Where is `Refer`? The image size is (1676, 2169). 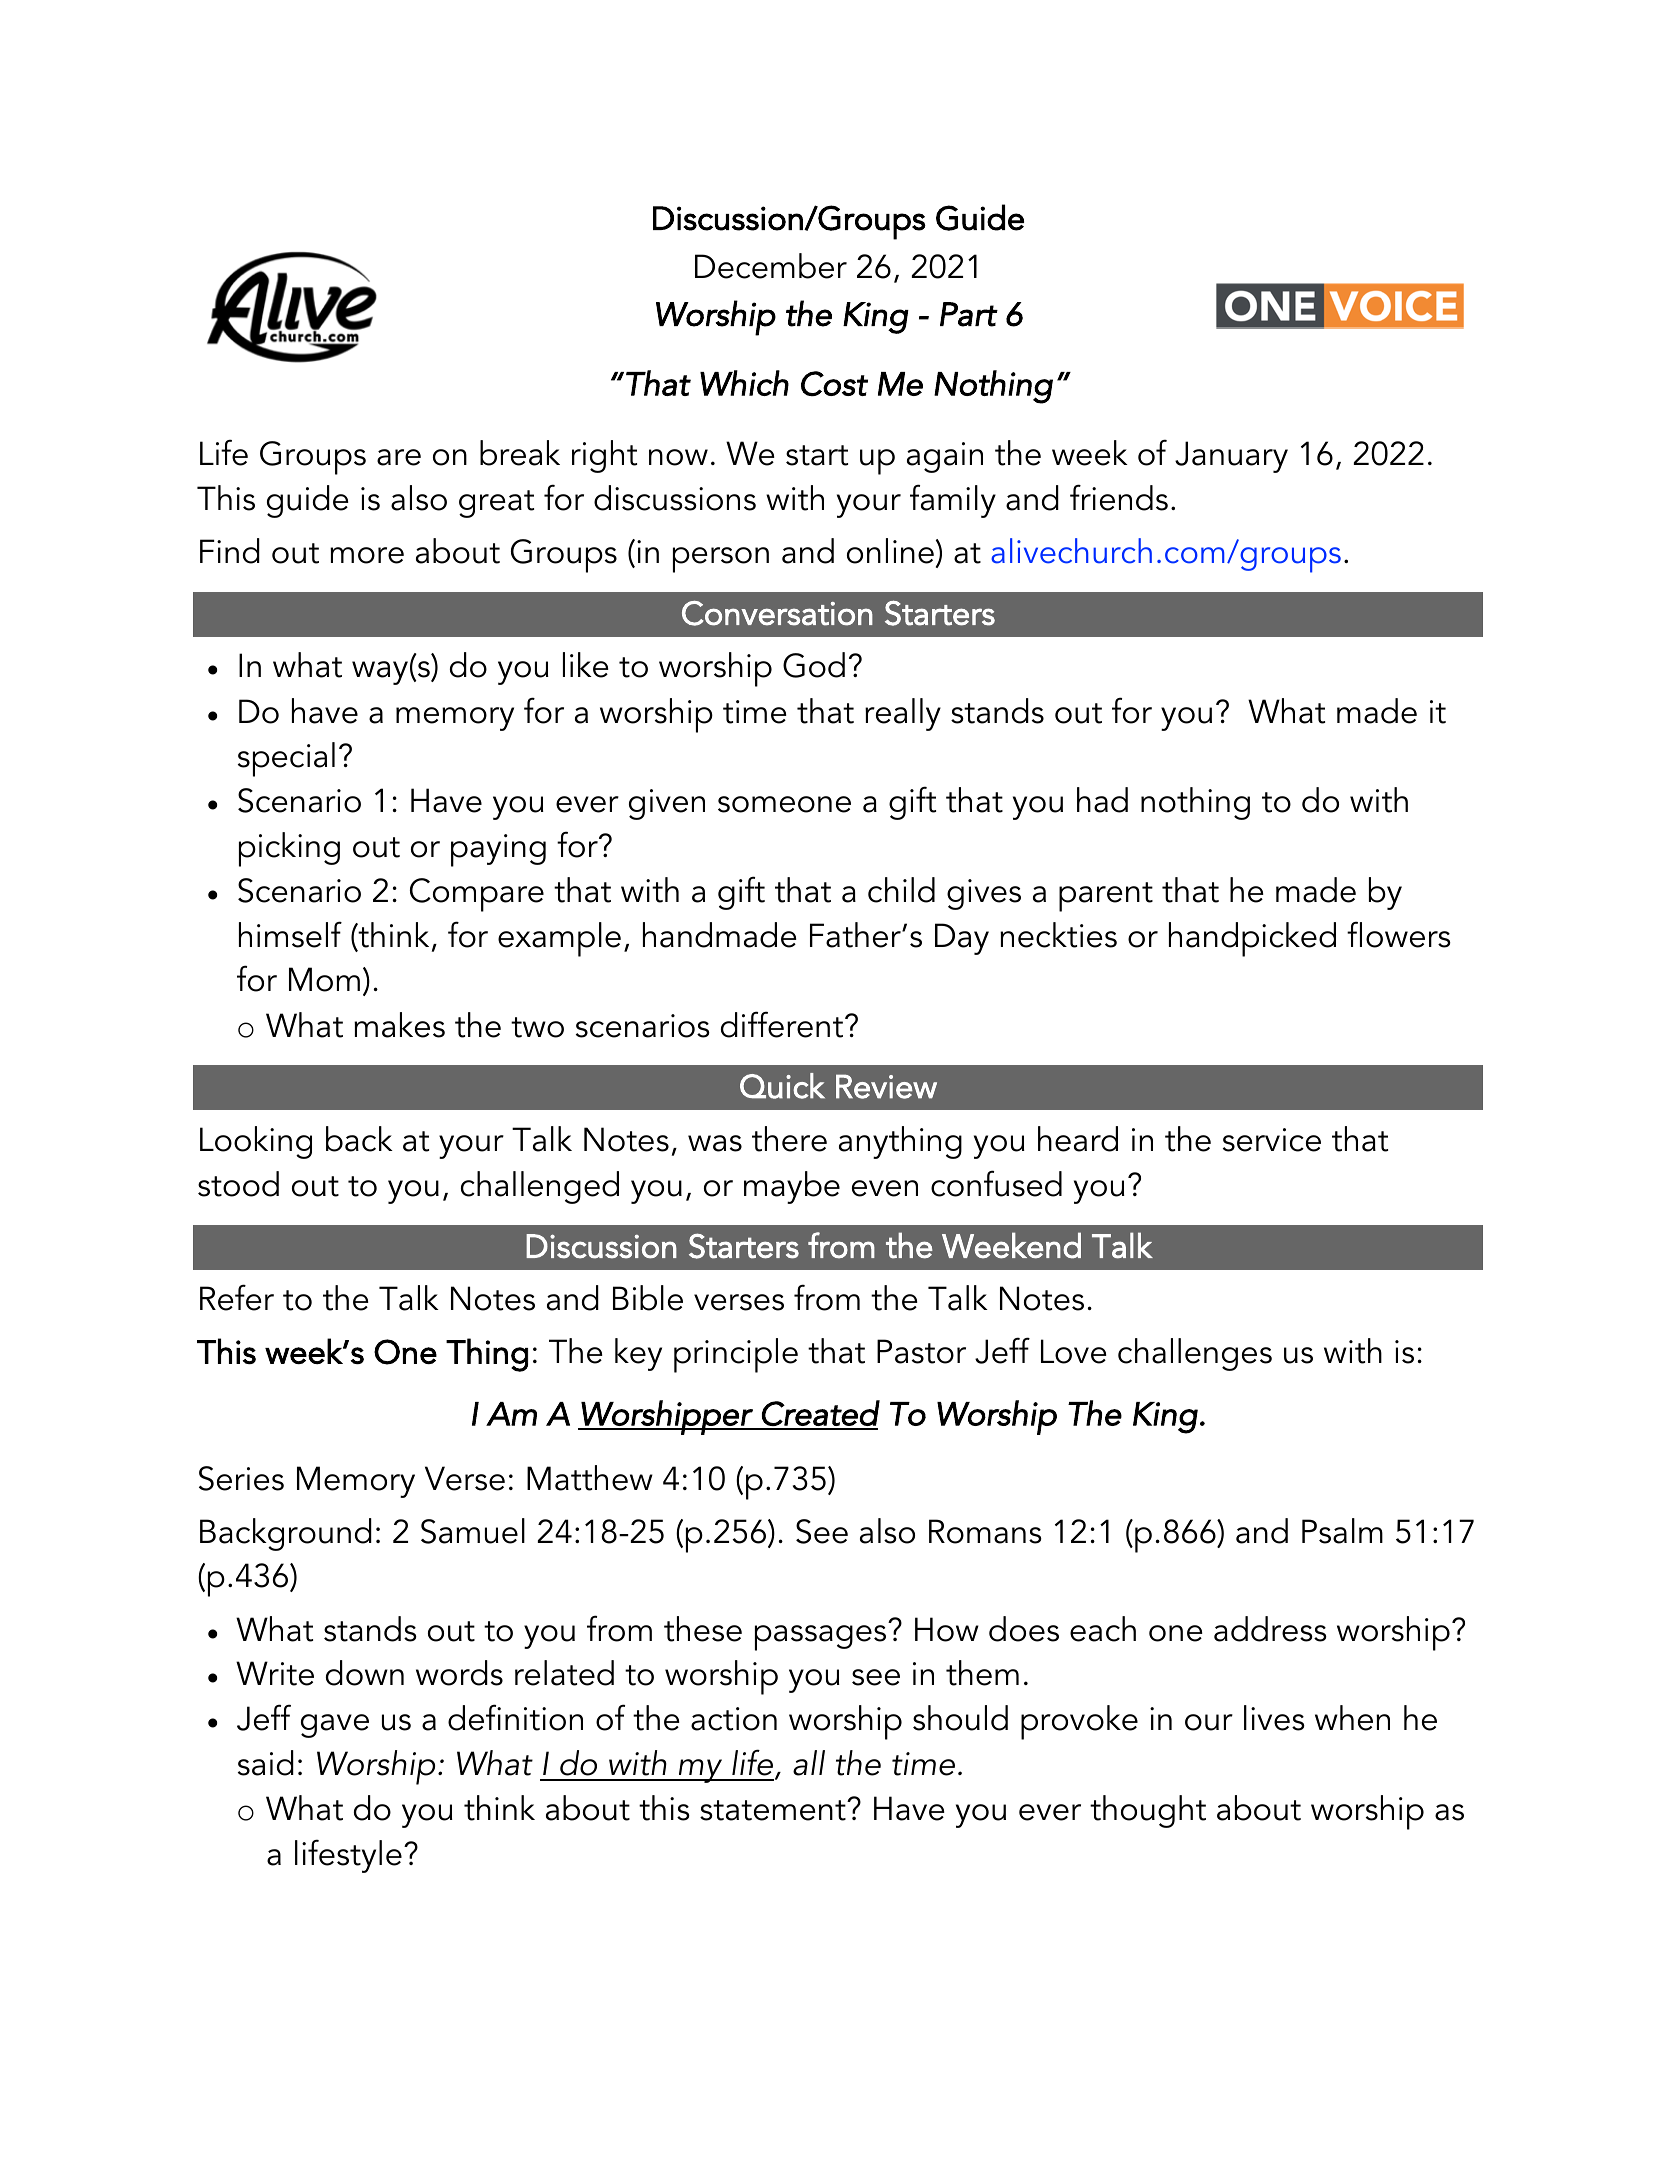 Refer is located at coordinates (237, 1297).
